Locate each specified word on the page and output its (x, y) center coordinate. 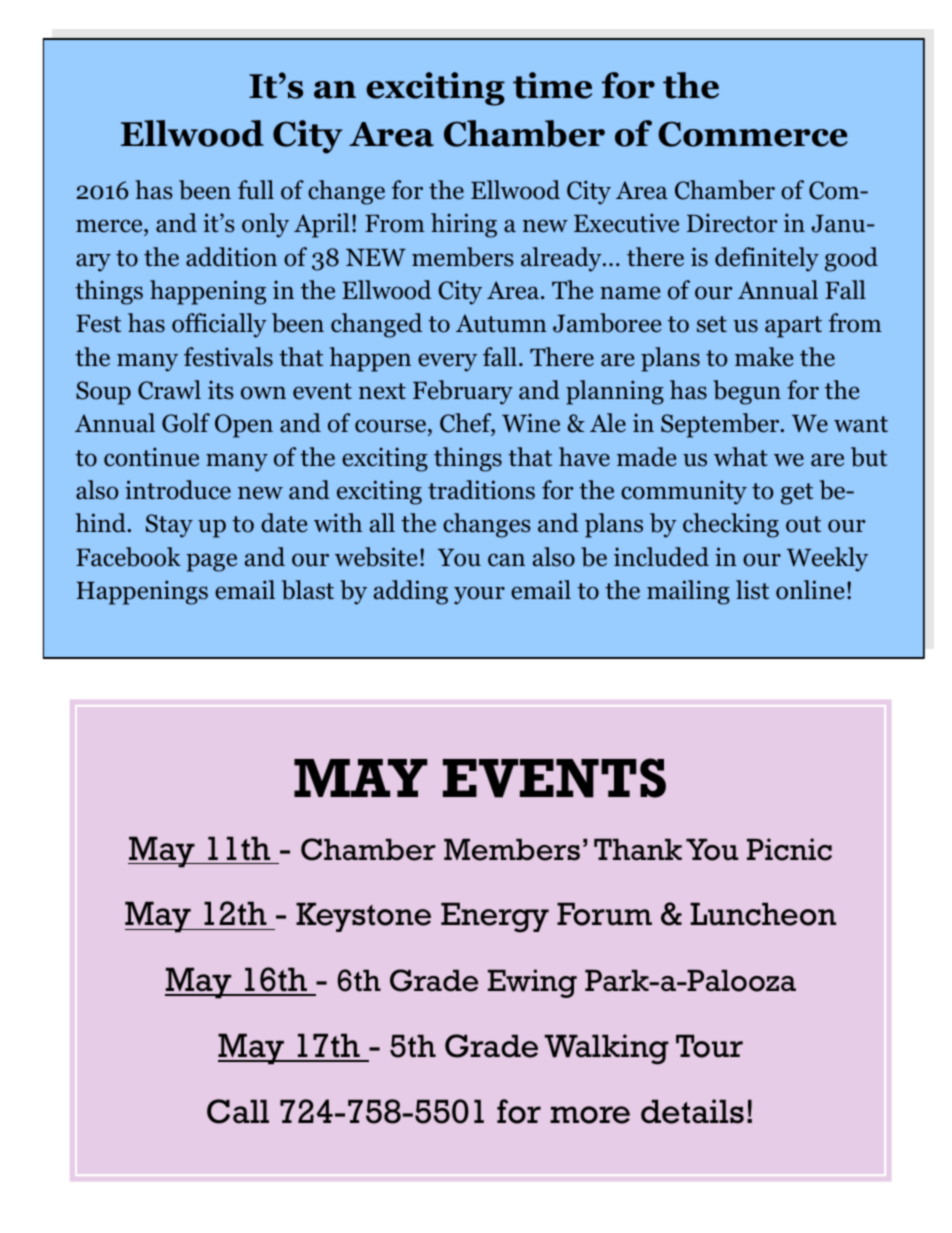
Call (238, 1111)
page (211, 562)
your (479, 595)
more (590, 1115)
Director (732, 223)
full (256, 190)
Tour (709, 1046)
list (752, 590)
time (552, 85)
